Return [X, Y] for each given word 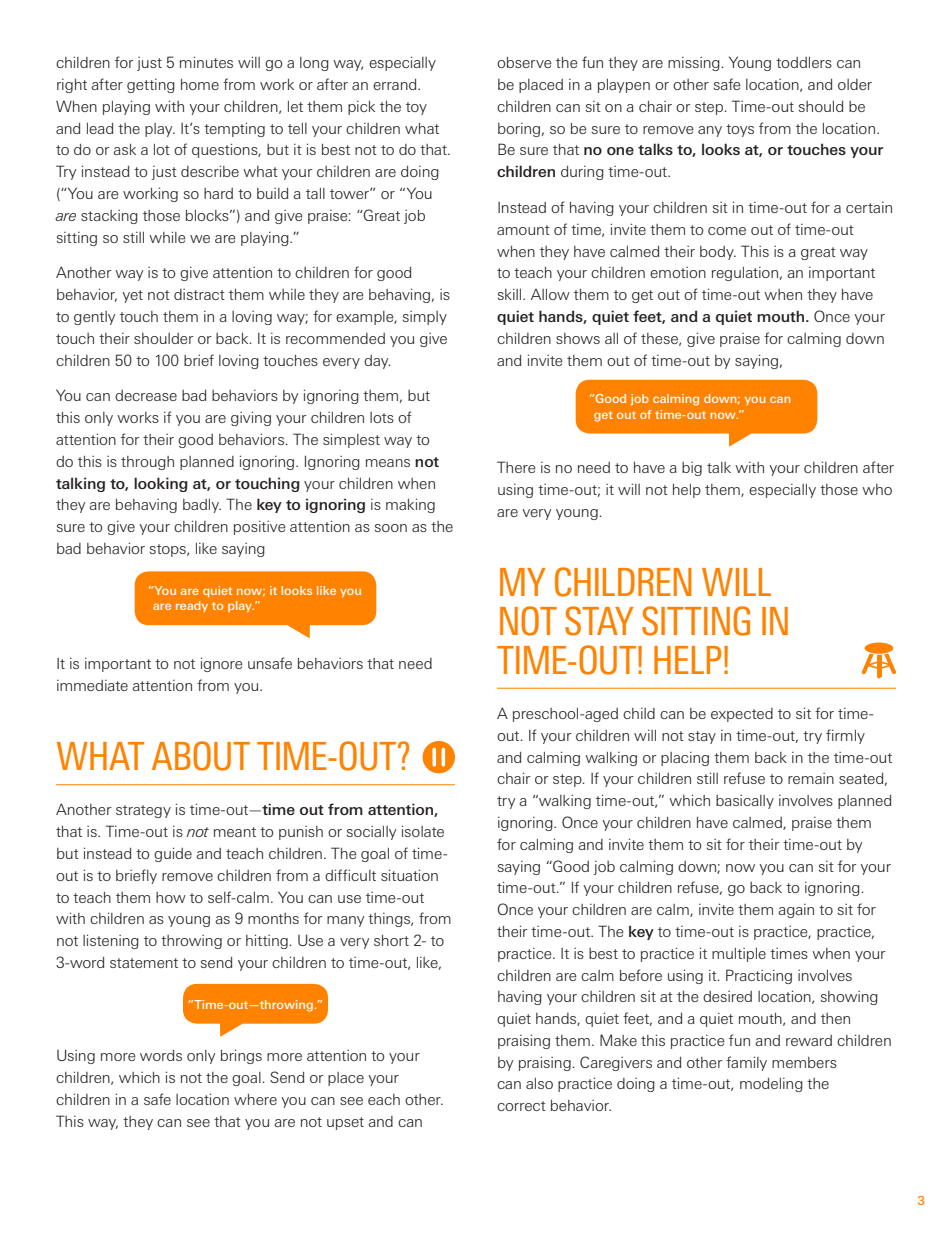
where [255, 1099]
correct [521, 1106]
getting [151, 86]
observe [524, 62]
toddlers [804, 62]
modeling [771, 1085]
